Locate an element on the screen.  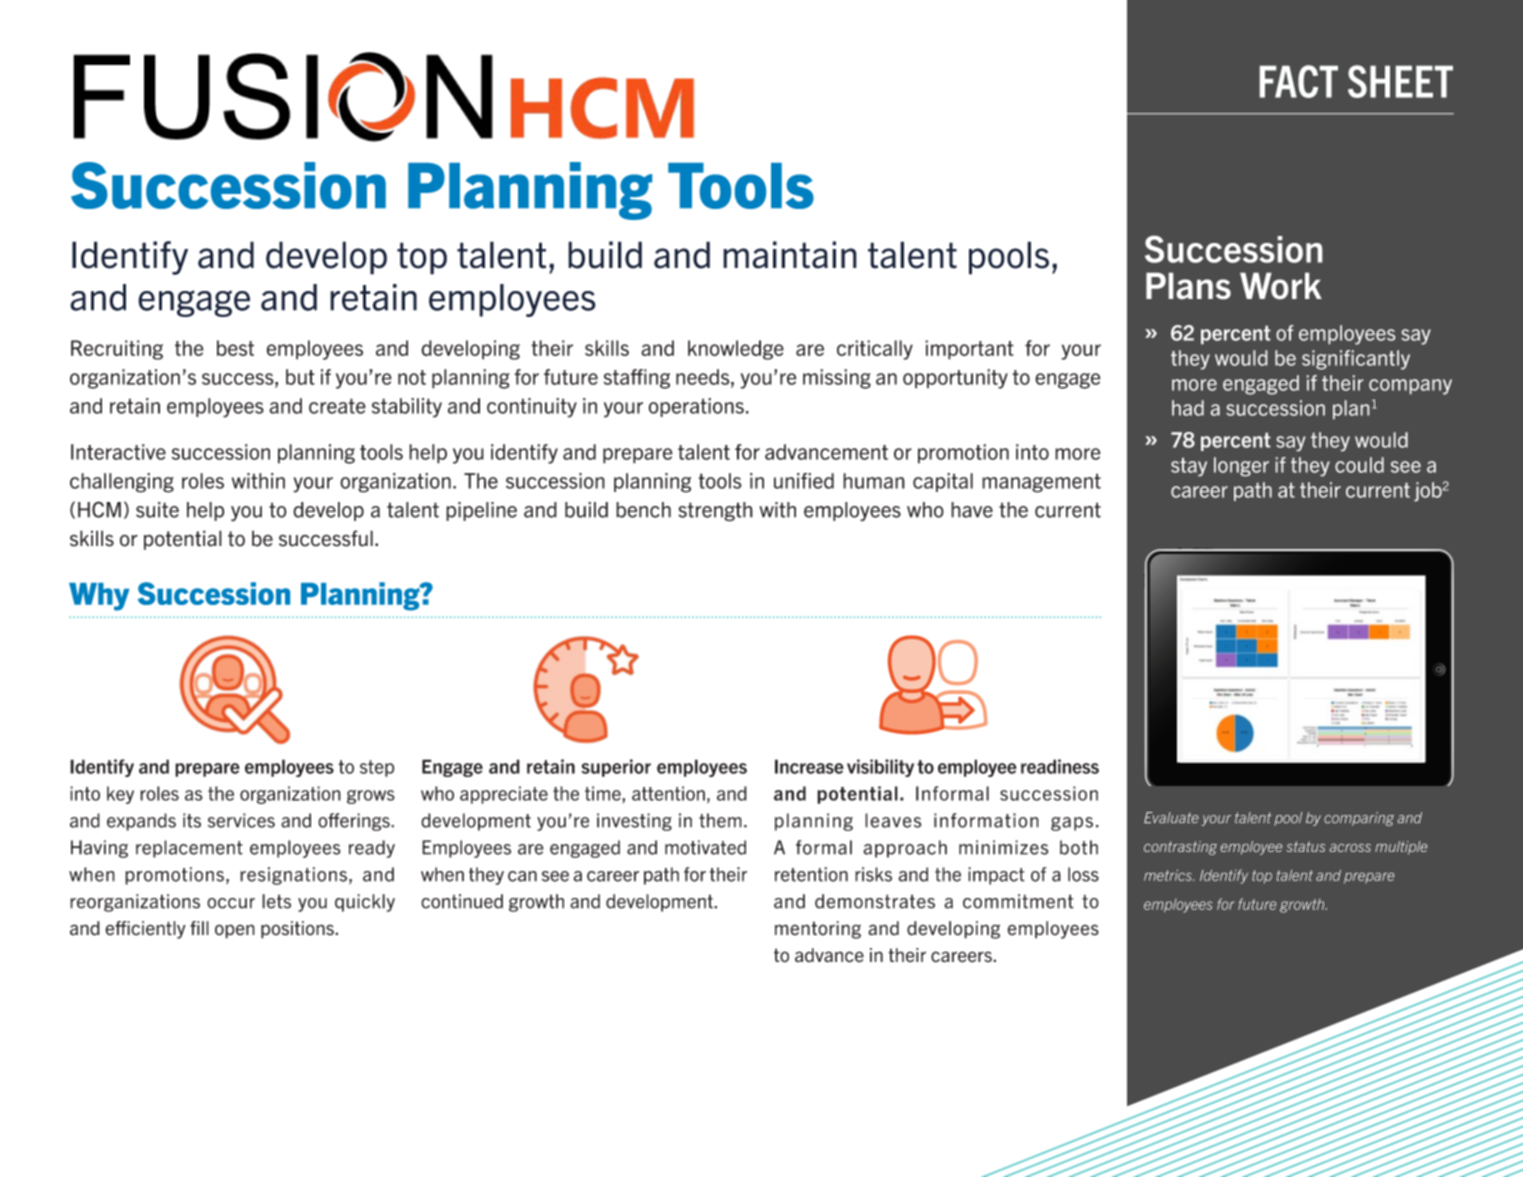
lets is located at coordinates (276, 901).
